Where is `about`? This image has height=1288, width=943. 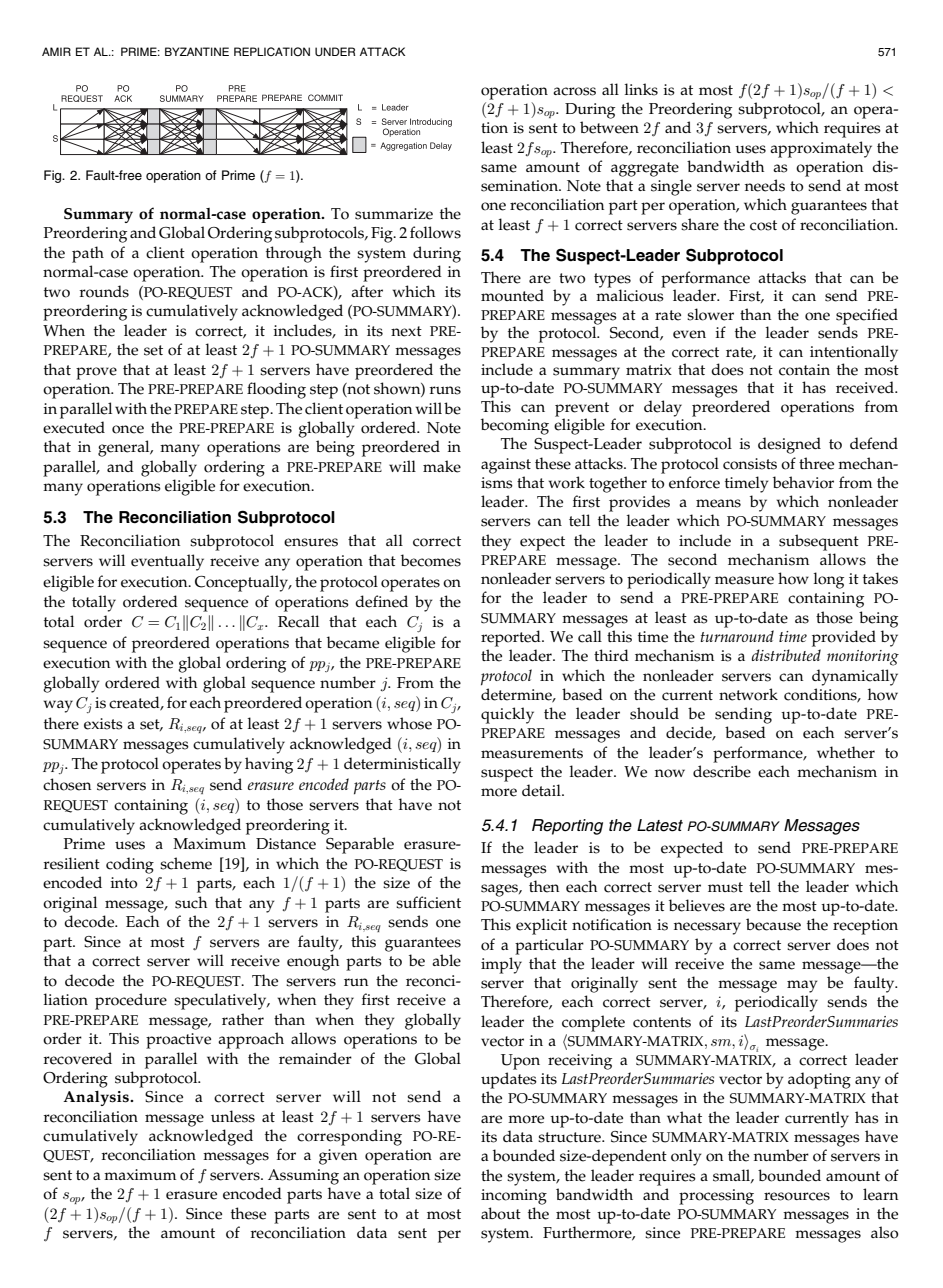 about is located at coordinates (501, 1213).
